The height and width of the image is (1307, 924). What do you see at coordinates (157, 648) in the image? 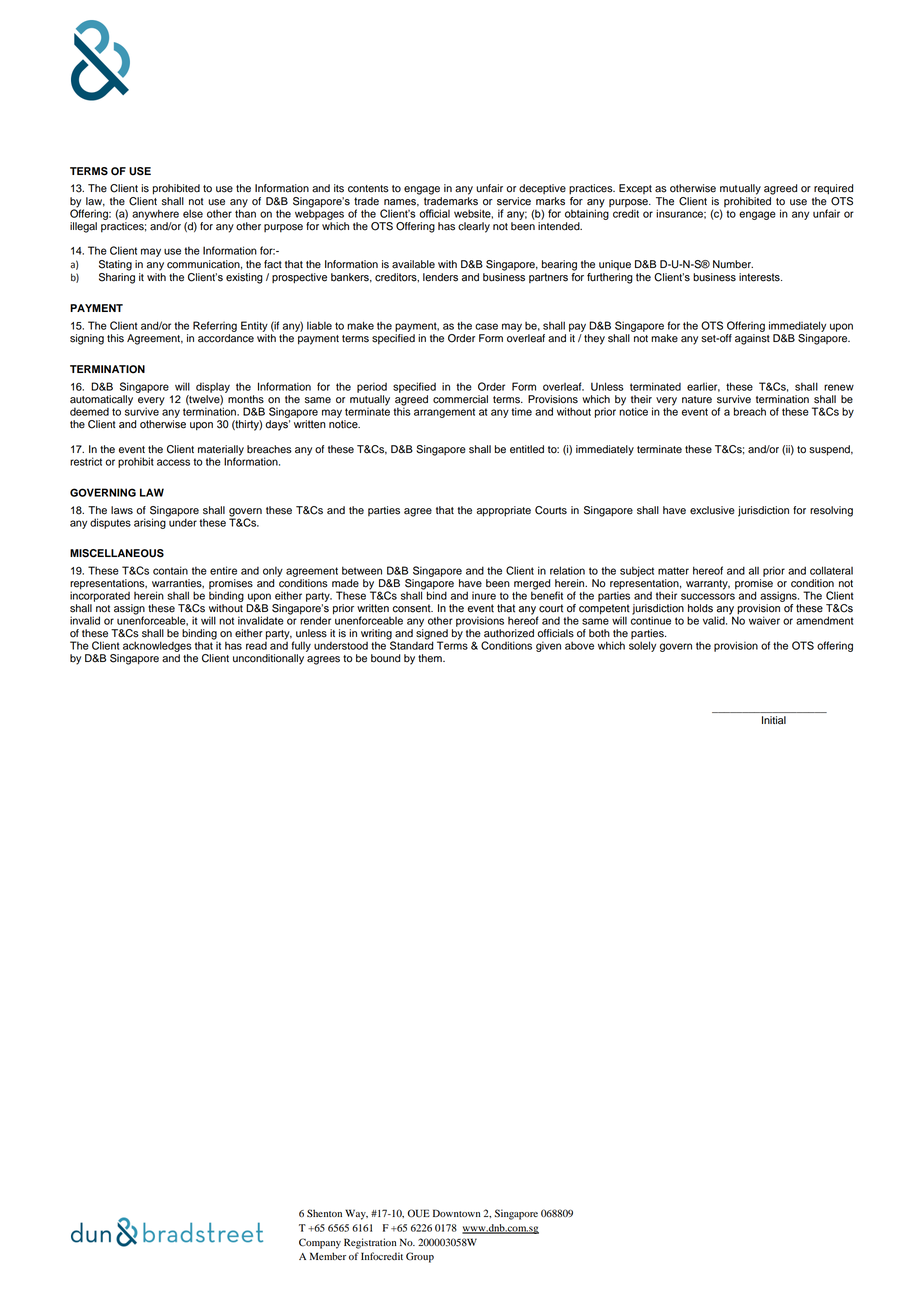
I see `acknowledges` at bounding box center [157, 648].
